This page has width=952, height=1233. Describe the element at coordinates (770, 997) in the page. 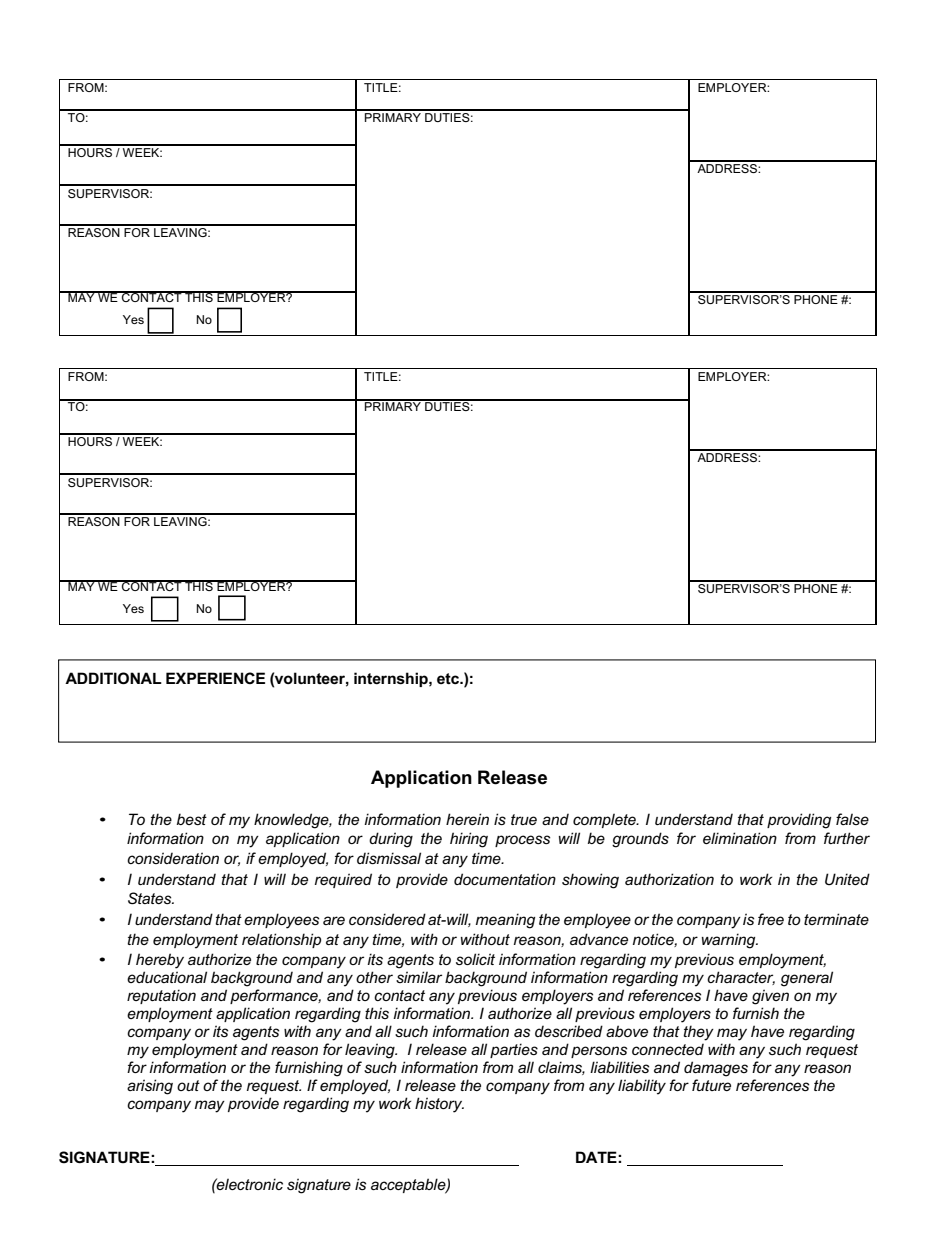

I see `given` at that location.
